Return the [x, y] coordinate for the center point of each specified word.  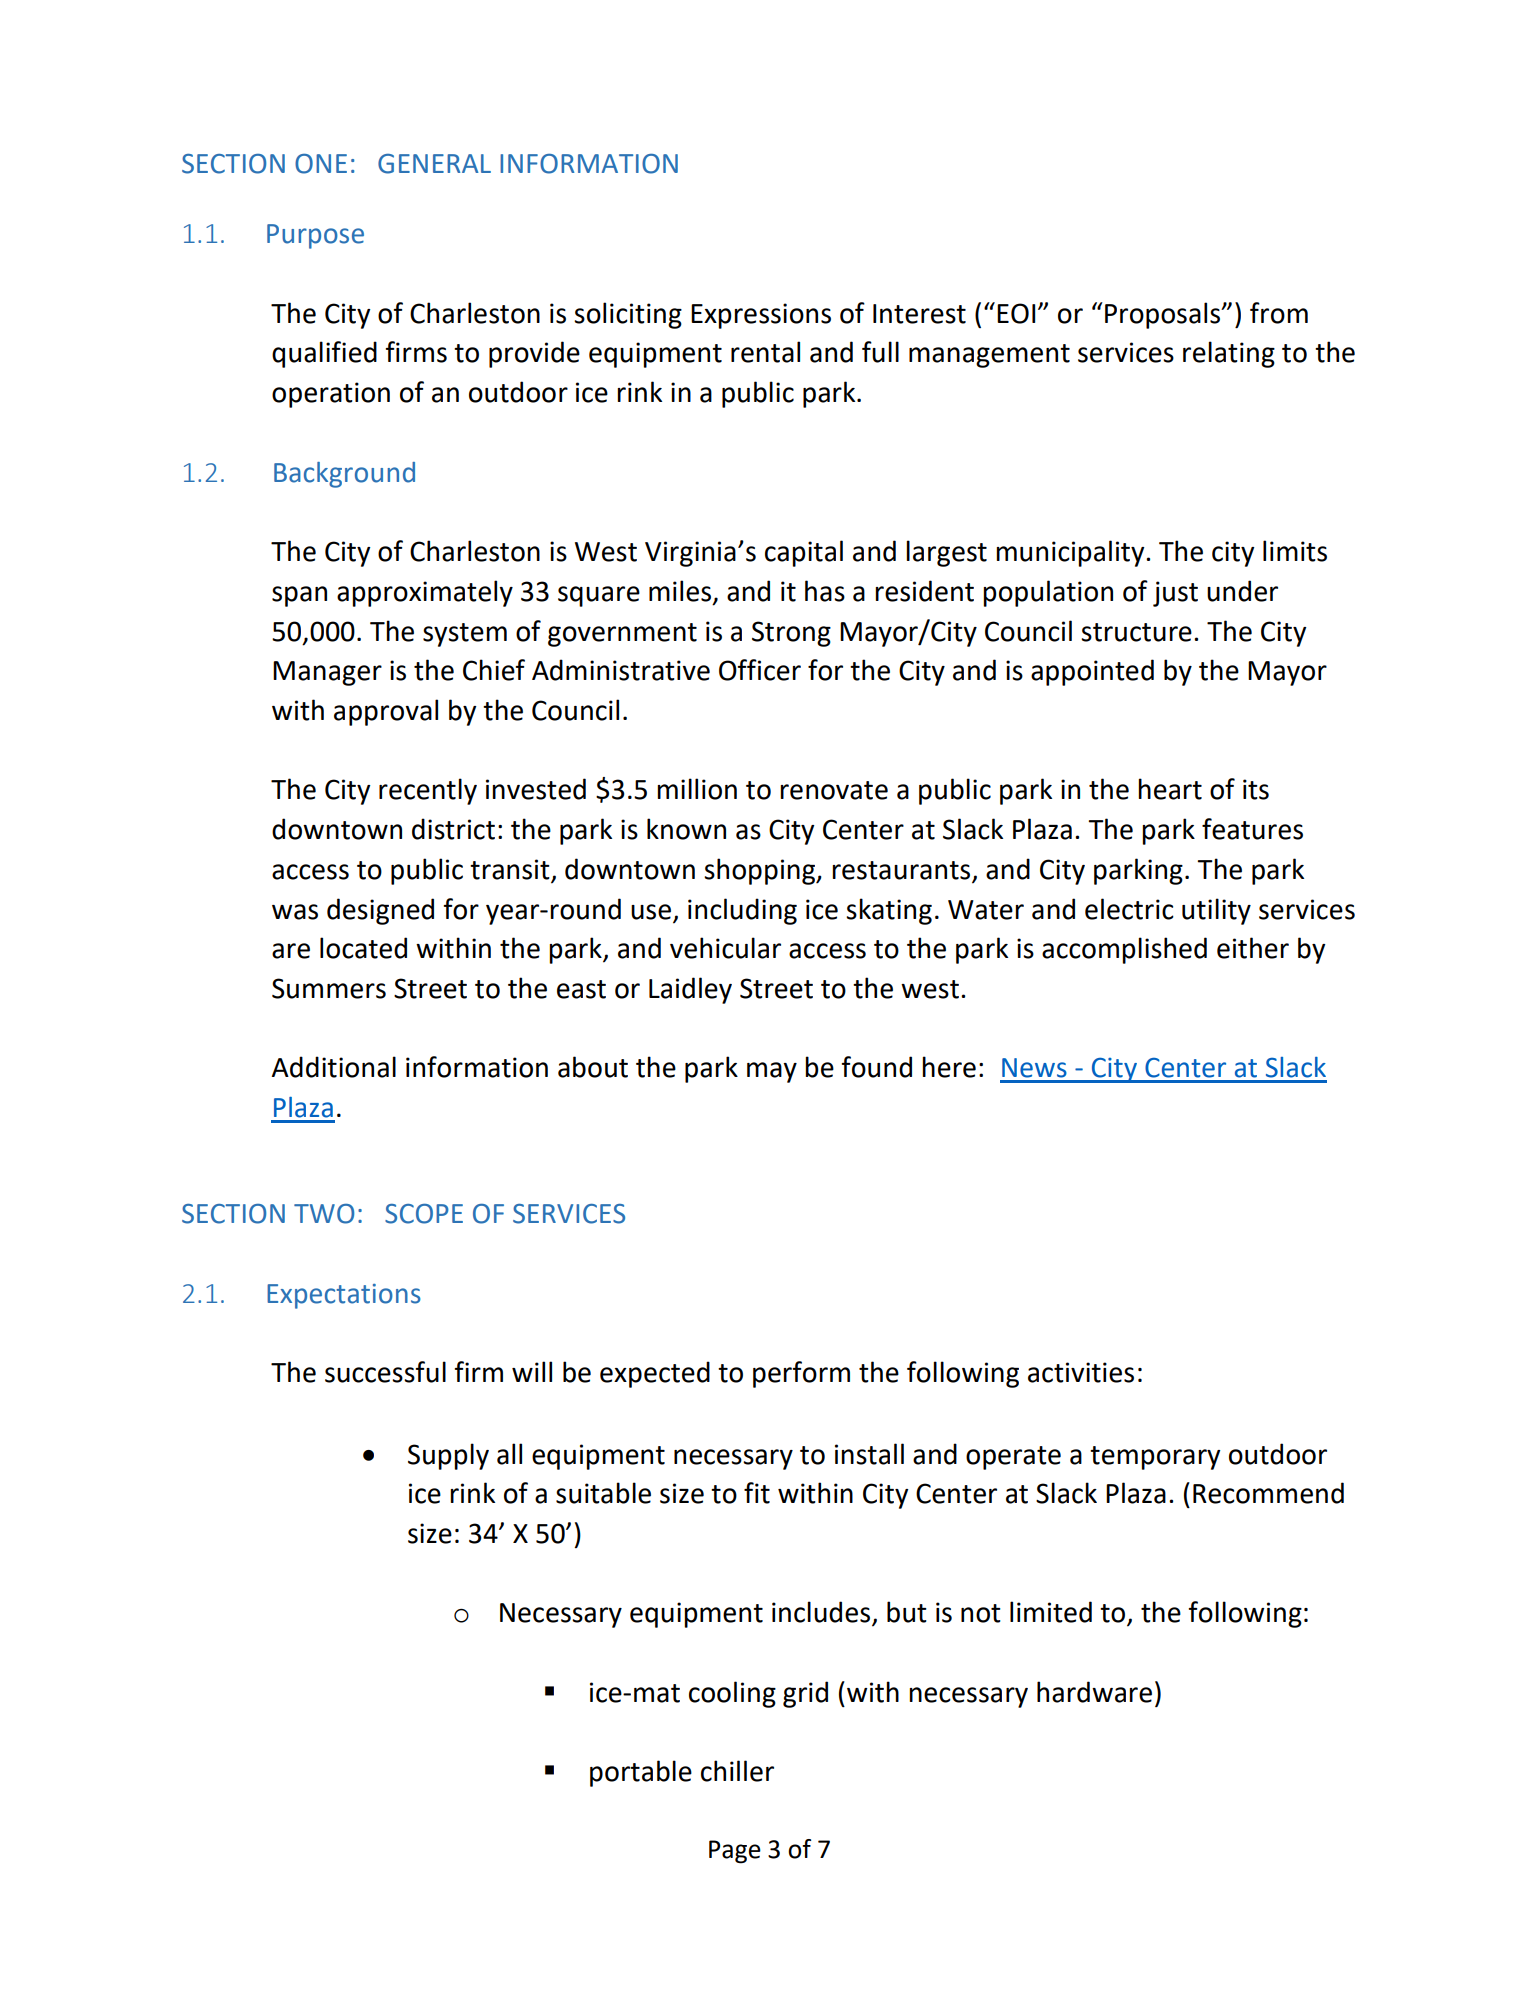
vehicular [725, 948]
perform [801, 1374]
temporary [1155, 1458]
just [1175, 594]
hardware [1094, 1692]
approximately [425, 593]
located [363, 948]
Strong [791, 634]
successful [385, 1372]
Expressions [761, 316]
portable [641, 1773]
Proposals [1163, 315]
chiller [737, 1771]
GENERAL [434, 164]
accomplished [1124, 950]
